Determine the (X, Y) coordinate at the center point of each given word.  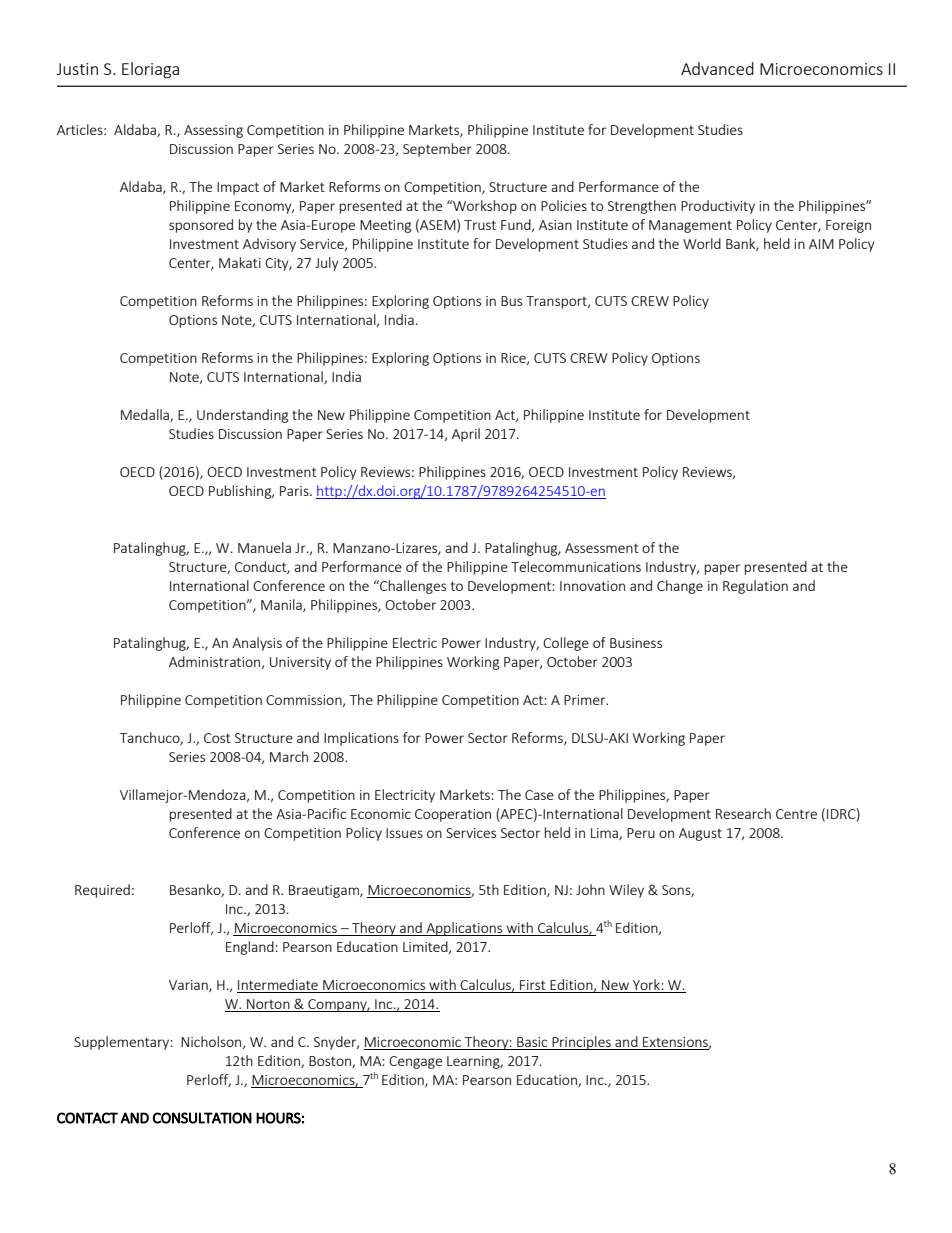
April (466, 435)
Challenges (412, 587)
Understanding (243, 416)
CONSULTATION (202, 1118)
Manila (282, 605)
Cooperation (453, 815)
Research (743, 813)
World (702, 243)
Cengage (415, 1062)
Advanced (717, 68)
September (437, 150)
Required (102, 891)
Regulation (755, 587)
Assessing (213, 131)
